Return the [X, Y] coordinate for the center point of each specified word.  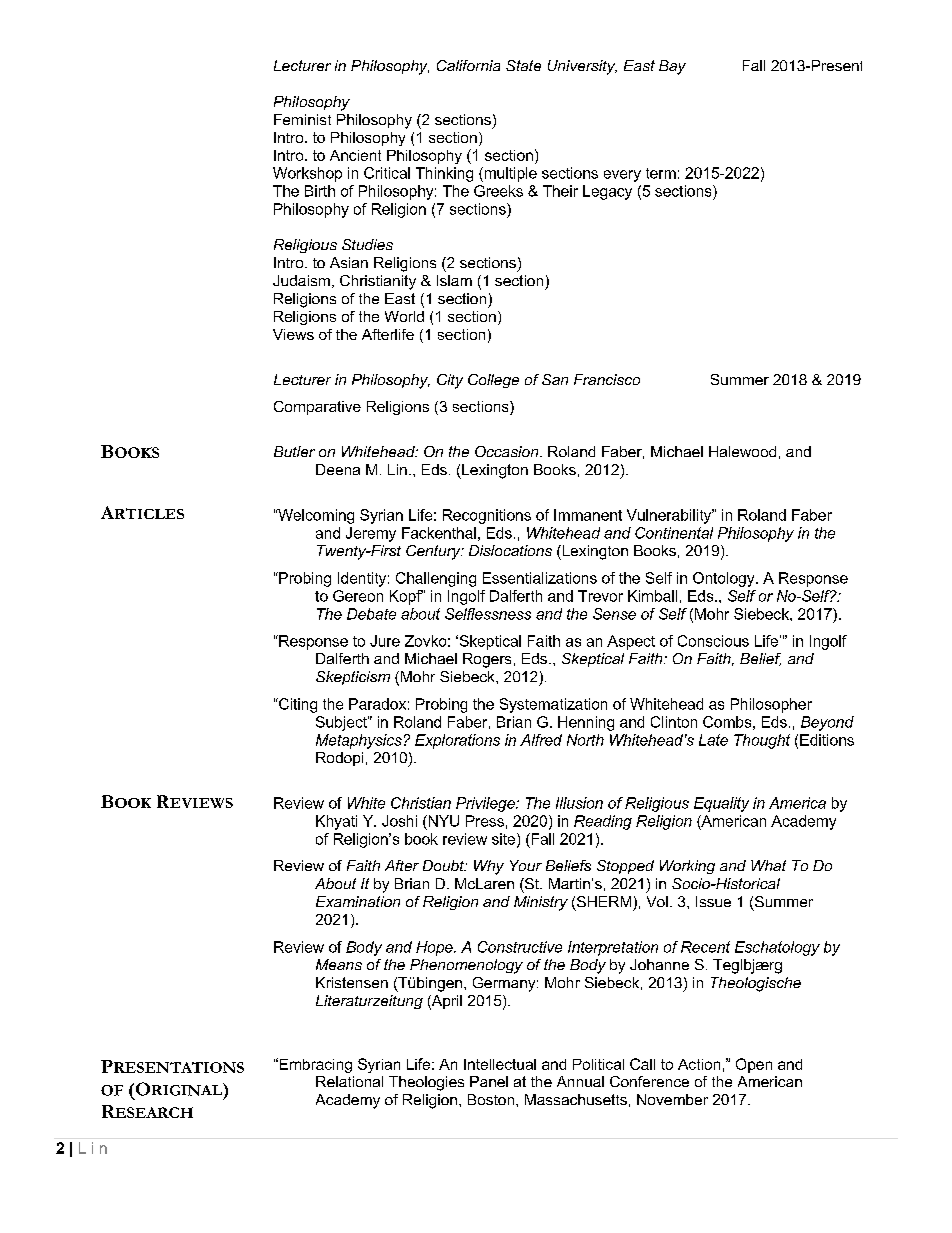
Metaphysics [359, 741]
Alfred [541, 740]
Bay [672, 67]
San [555, 379]
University [582, 67]
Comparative [317, 408]
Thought [762, 741]
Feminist [302, 119]
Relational [349, 1081]
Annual [580, 1081]
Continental [674, 533]
